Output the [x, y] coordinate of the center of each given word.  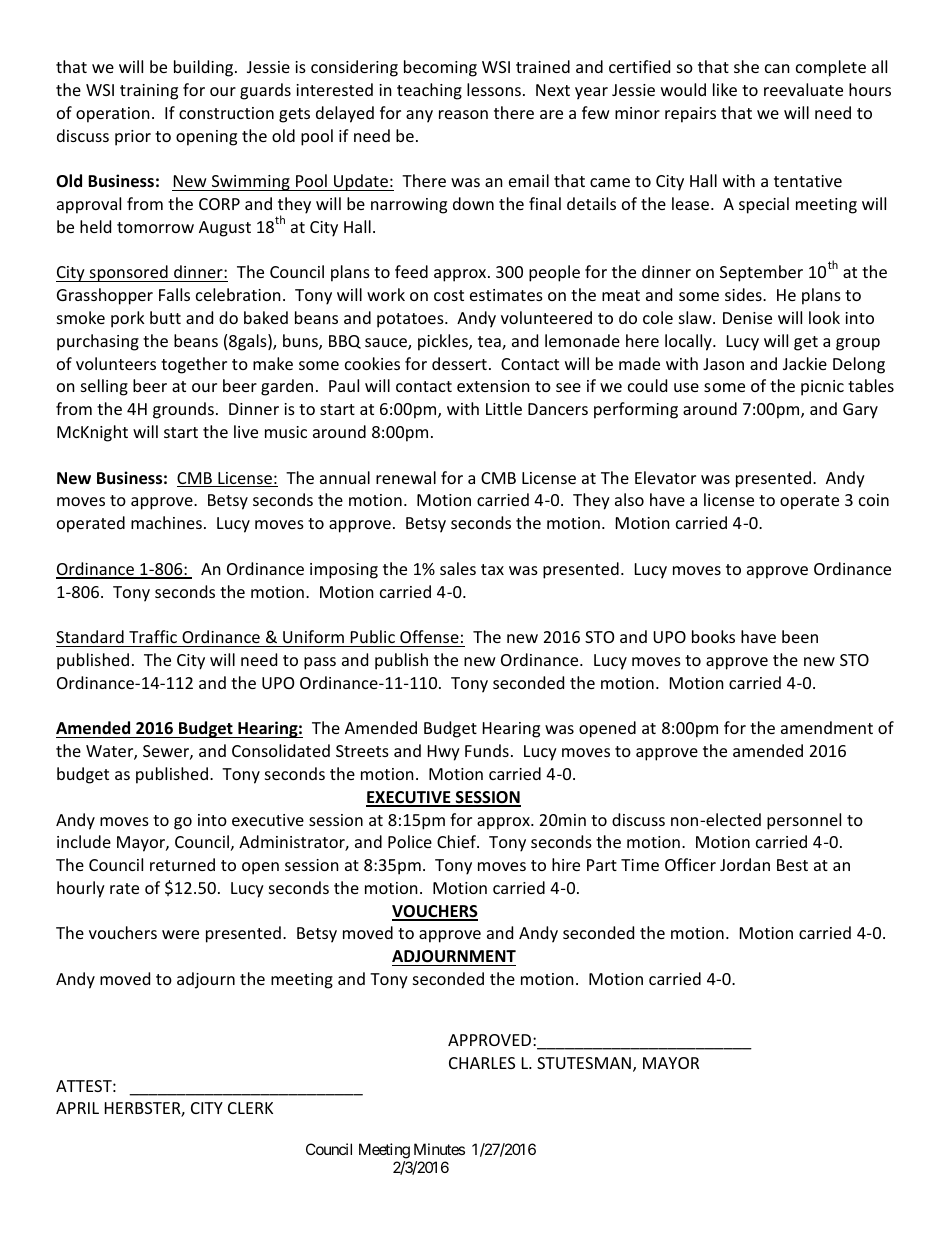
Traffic [153, 636]
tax [492, 569]
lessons [494, 89]
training [149, 92]
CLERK [250, 1108]
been [800, 636]
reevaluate [803, 89]
